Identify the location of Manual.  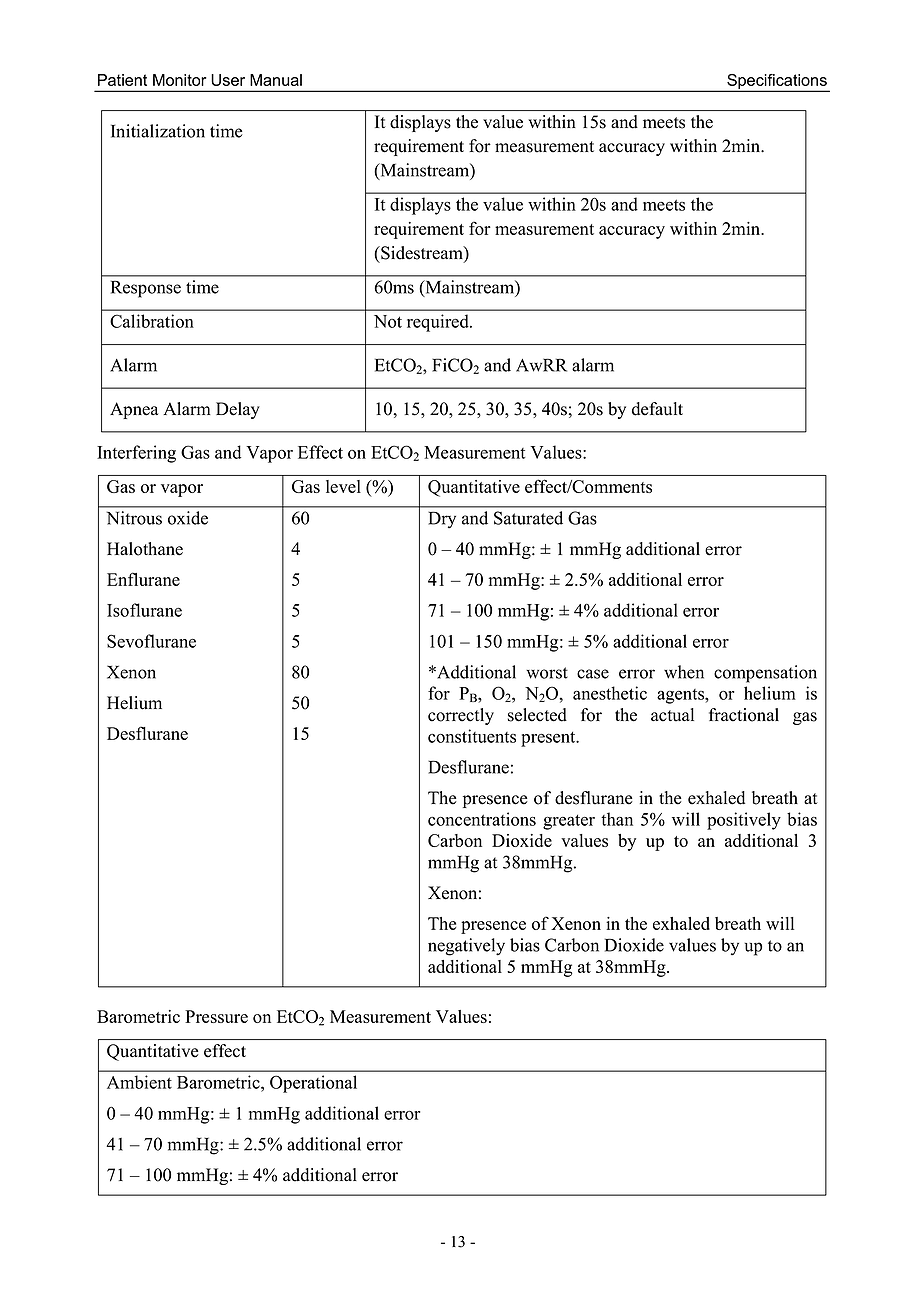
(276, 80).
